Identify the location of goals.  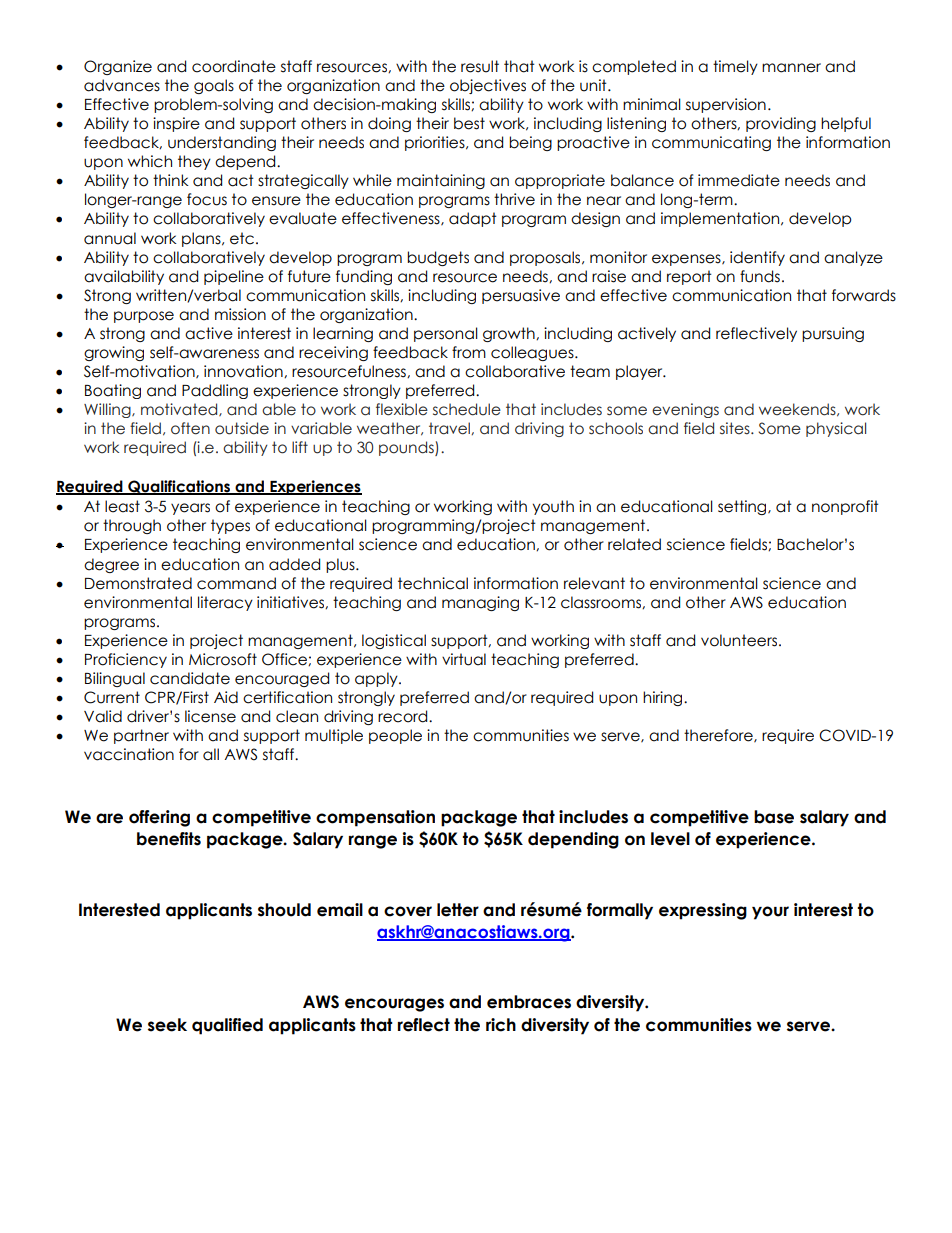
(214, 86).
